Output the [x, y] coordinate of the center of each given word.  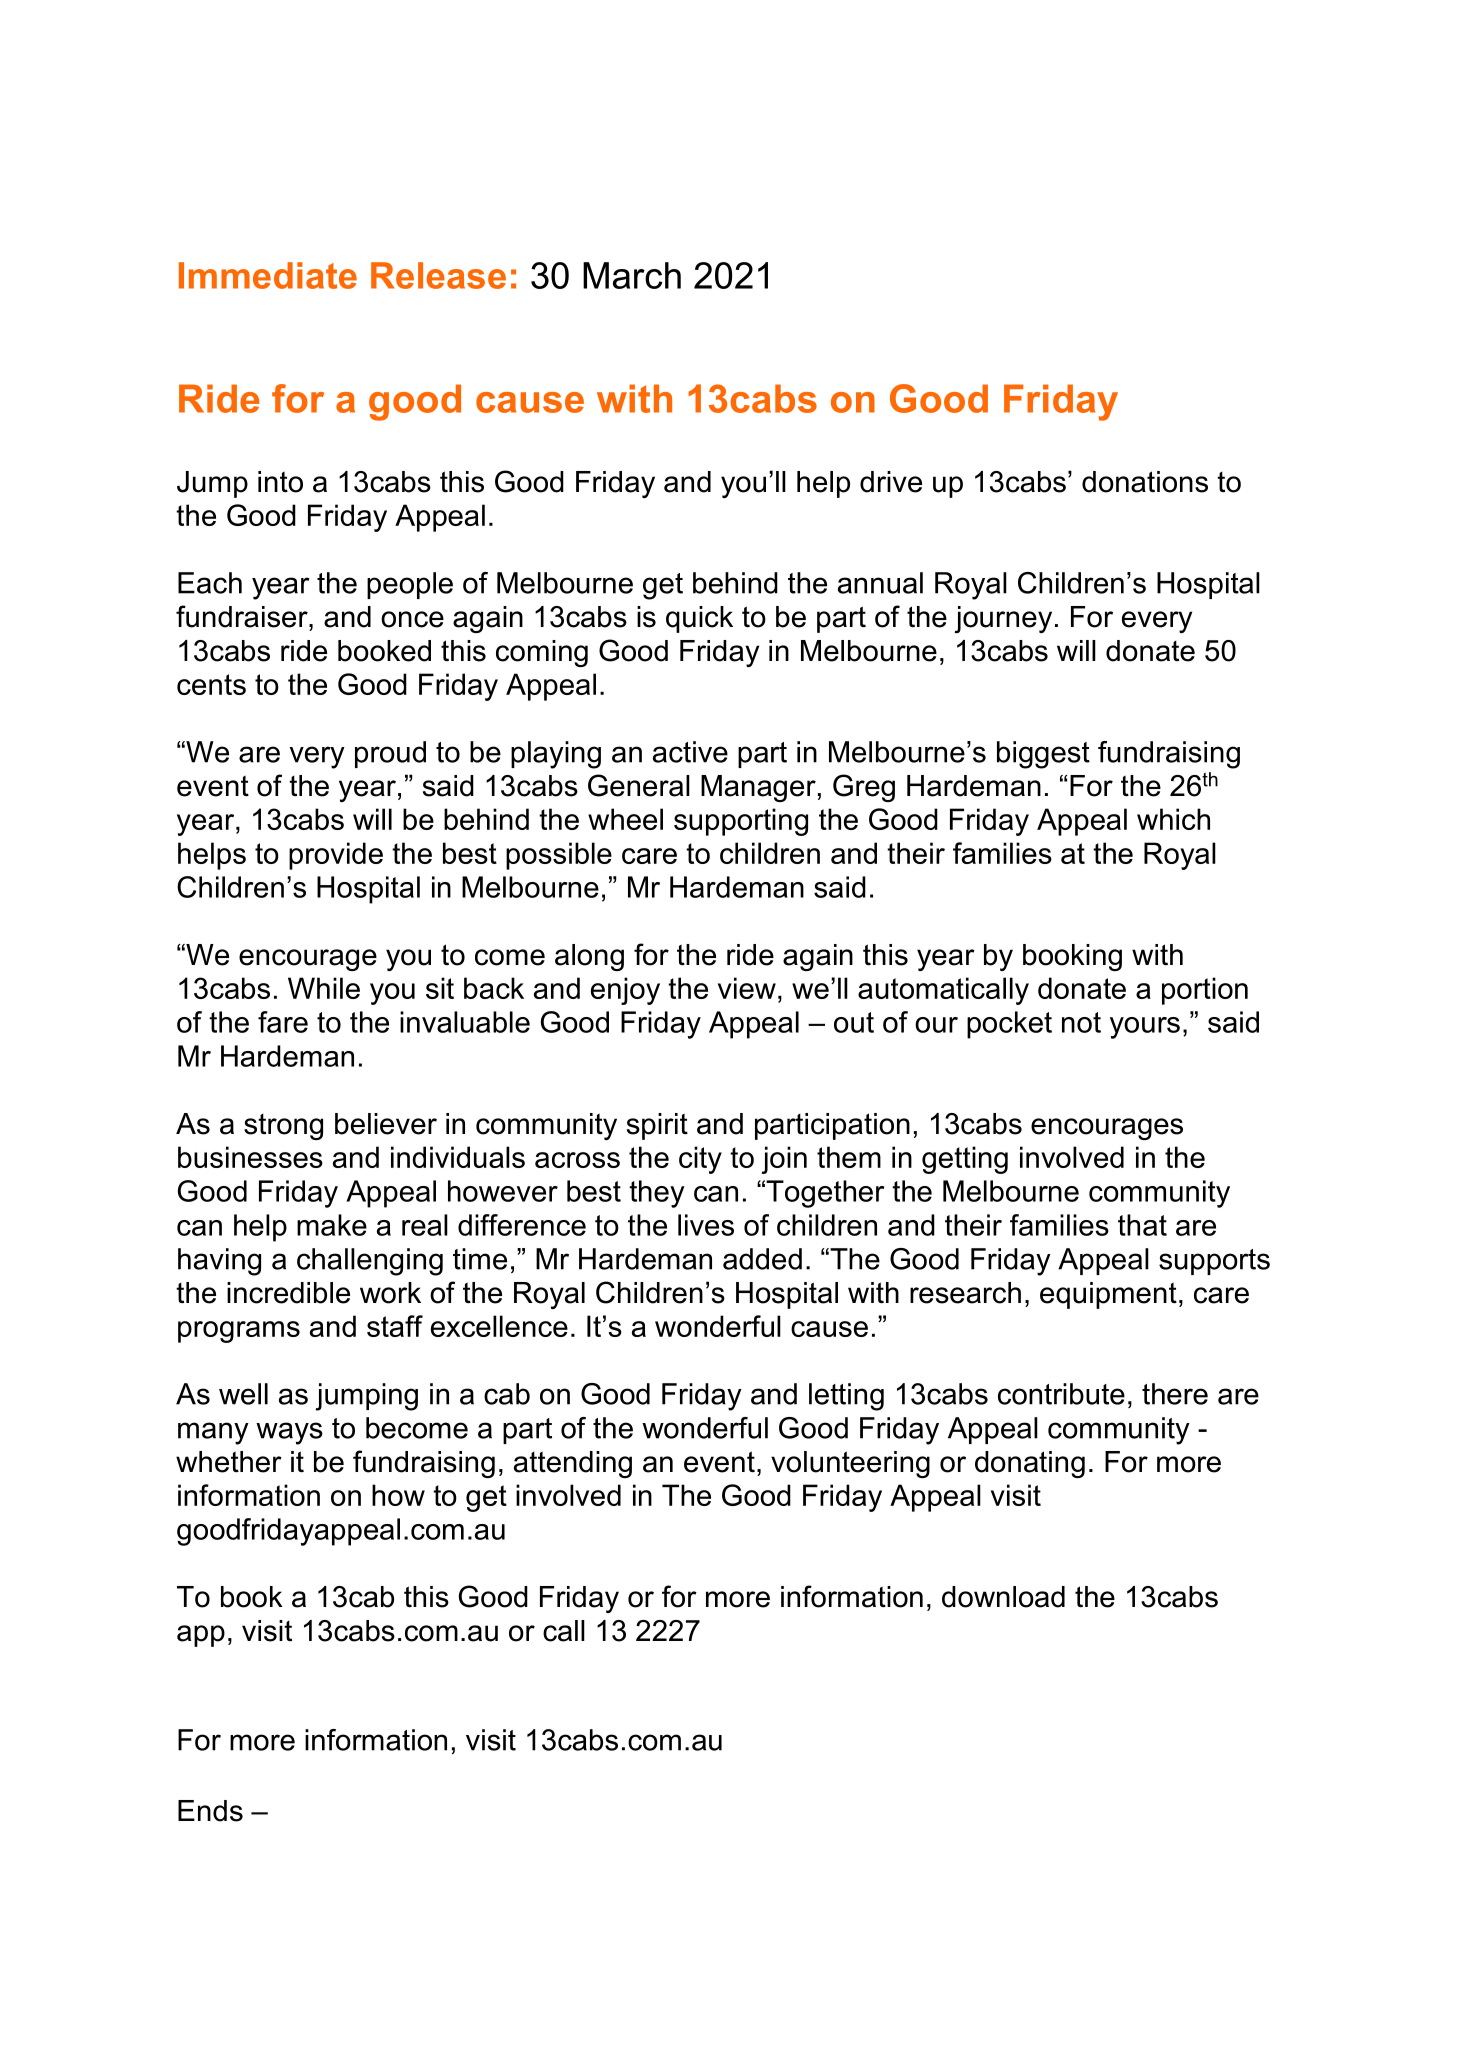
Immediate [268, 275]
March [632, 275]
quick [699, 619]
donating [1030, 1464]
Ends [210, 1811]
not [1081, 1022]
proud [390, 754]
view [747, 988]
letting [846, 1397]
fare [283, 1022]
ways [289, 1433]
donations [1145, 482]
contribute [1061, 1394]
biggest [1043, 755]
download [1003, 1597]
